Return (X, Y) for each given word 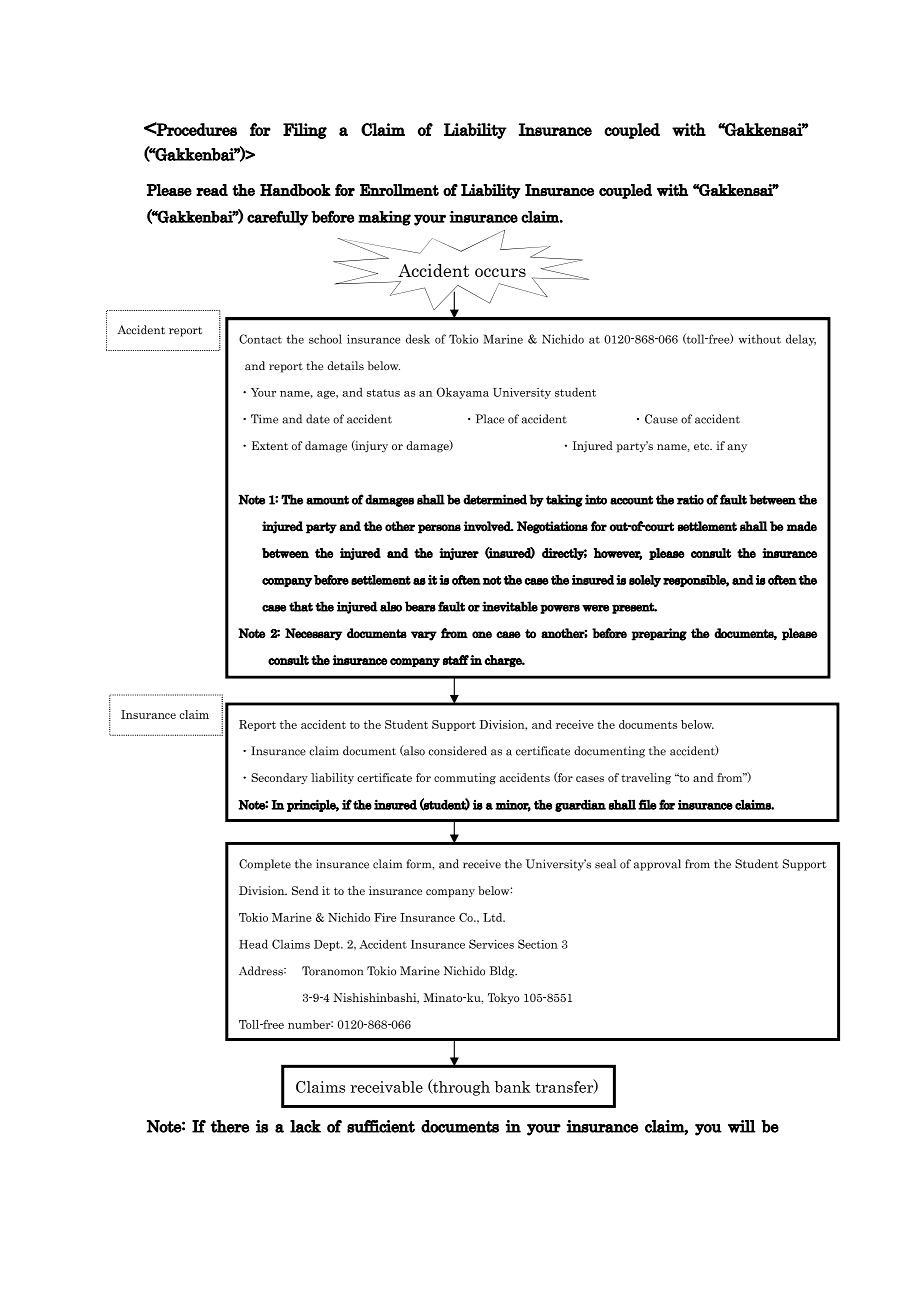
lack (305, 1126)
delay (801, 340)
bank (513, 1087)
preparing (659, 634)
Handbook (295, 190)
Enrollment (399, 190)
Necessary (313, 634)
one (482, 635)
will (742, 1126)
